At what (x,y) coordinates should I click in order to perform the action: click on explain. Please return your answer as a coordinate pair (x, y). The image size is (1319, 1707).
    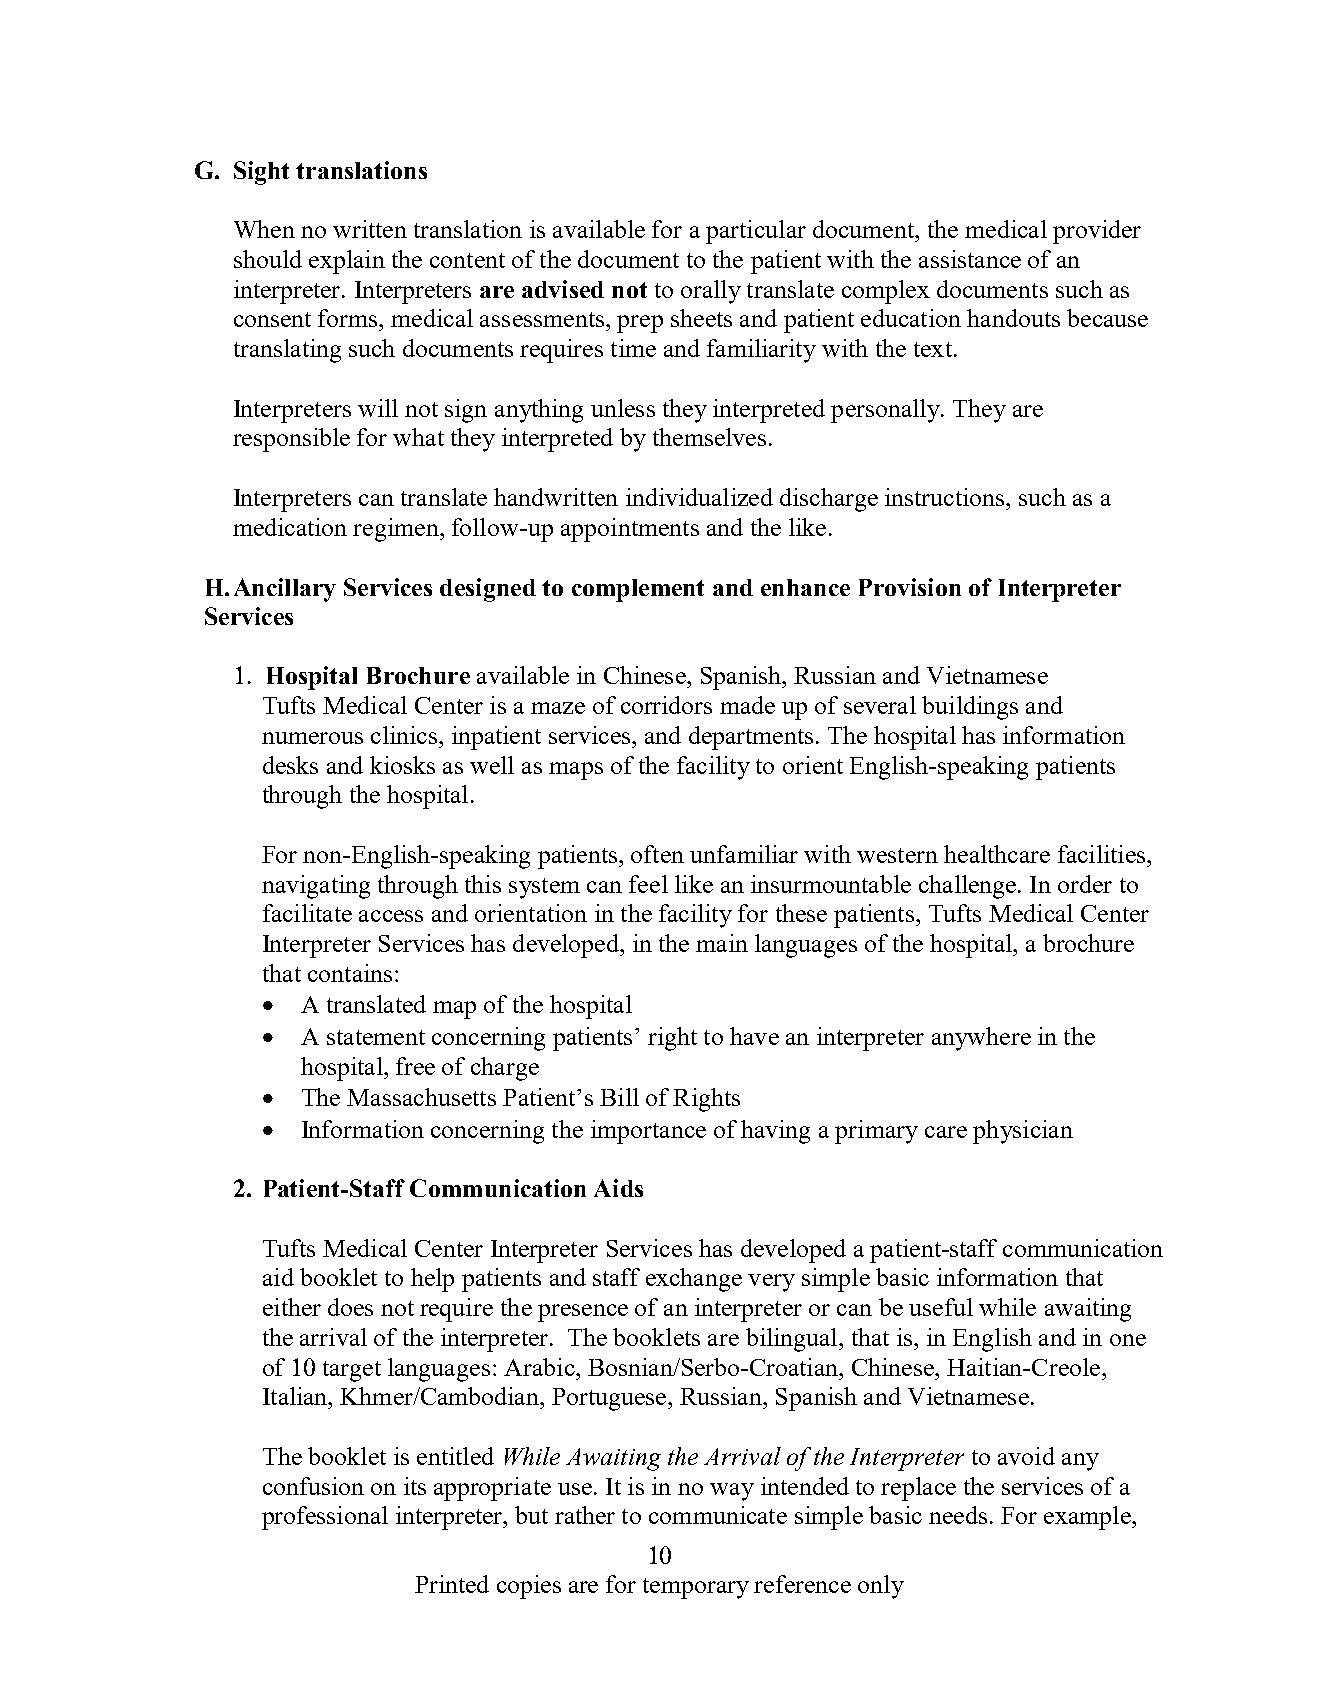
    Looking at the image, I should click on (347, 262).
